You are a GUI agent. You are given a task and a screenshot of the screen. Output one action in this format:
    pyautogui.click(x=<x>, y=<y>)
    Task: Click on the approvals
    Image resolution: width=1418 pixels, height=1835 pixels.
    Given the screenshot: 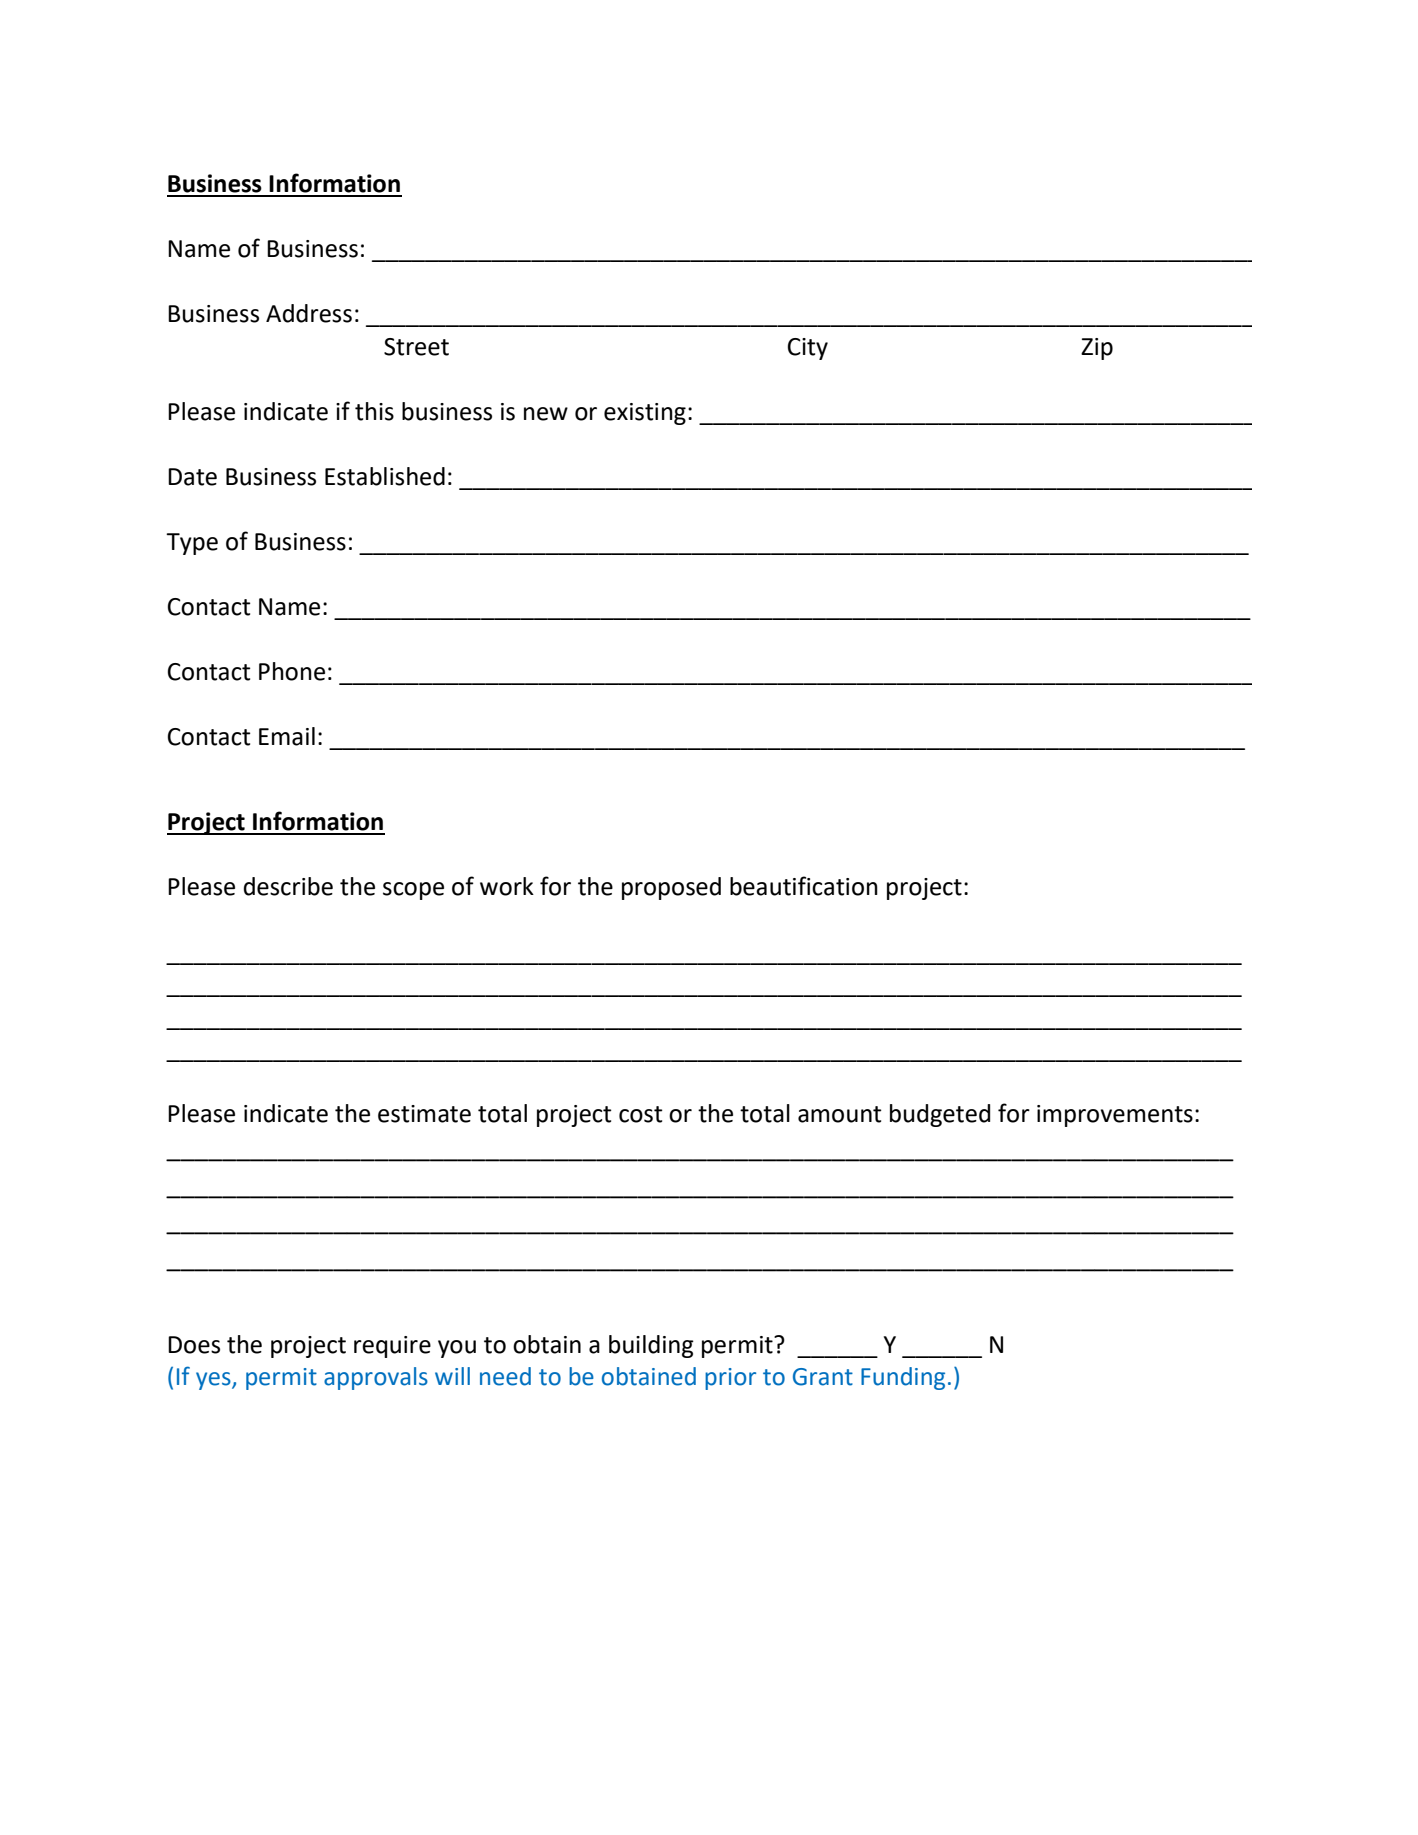 What is the action you would take?
    pyautogui.click(x=376, y=1378)
